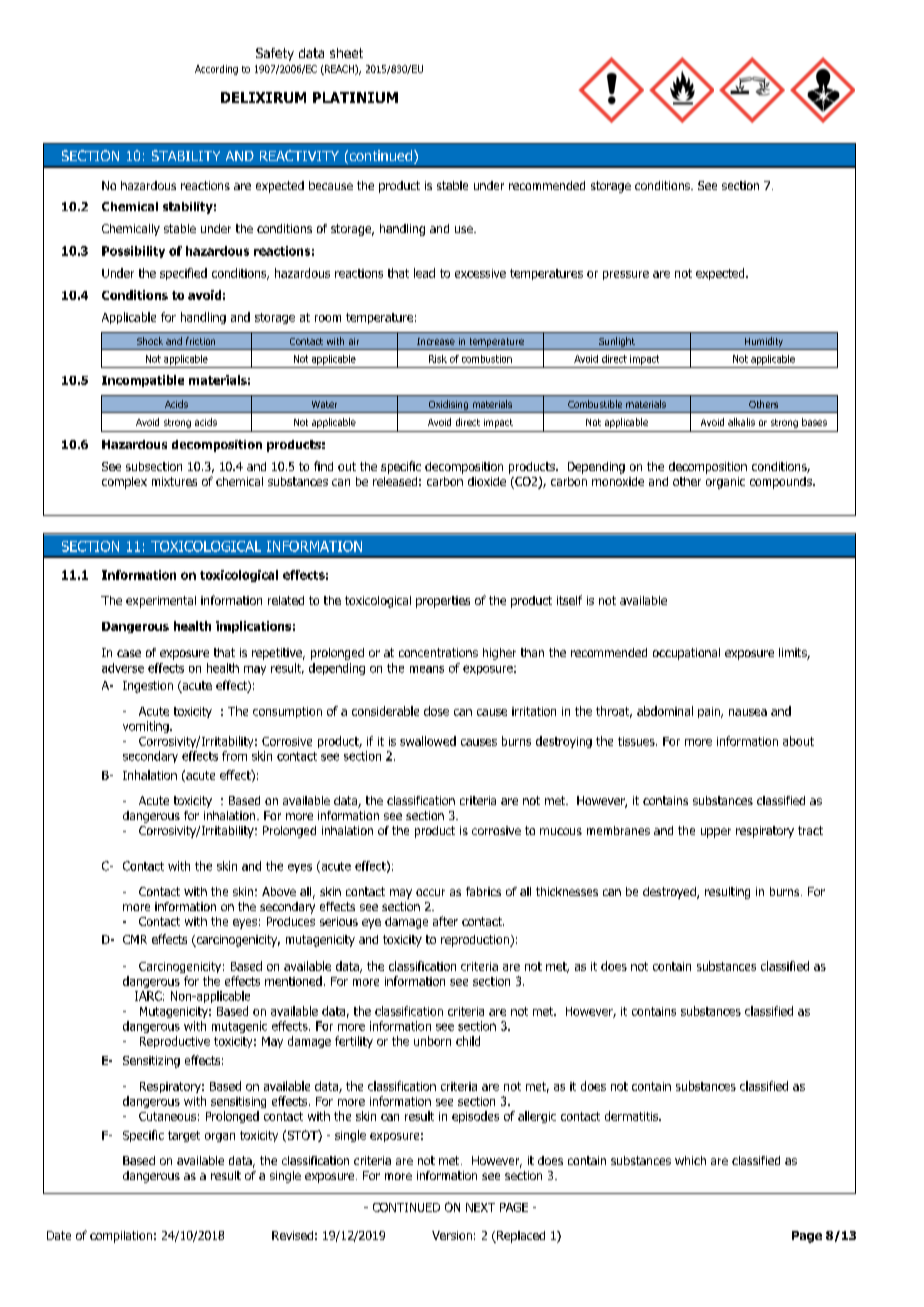 The width and height of the image is (924, 1307). Describe the element at coordinates (480, 1207) in the image. I see `NEXT` at that location.
